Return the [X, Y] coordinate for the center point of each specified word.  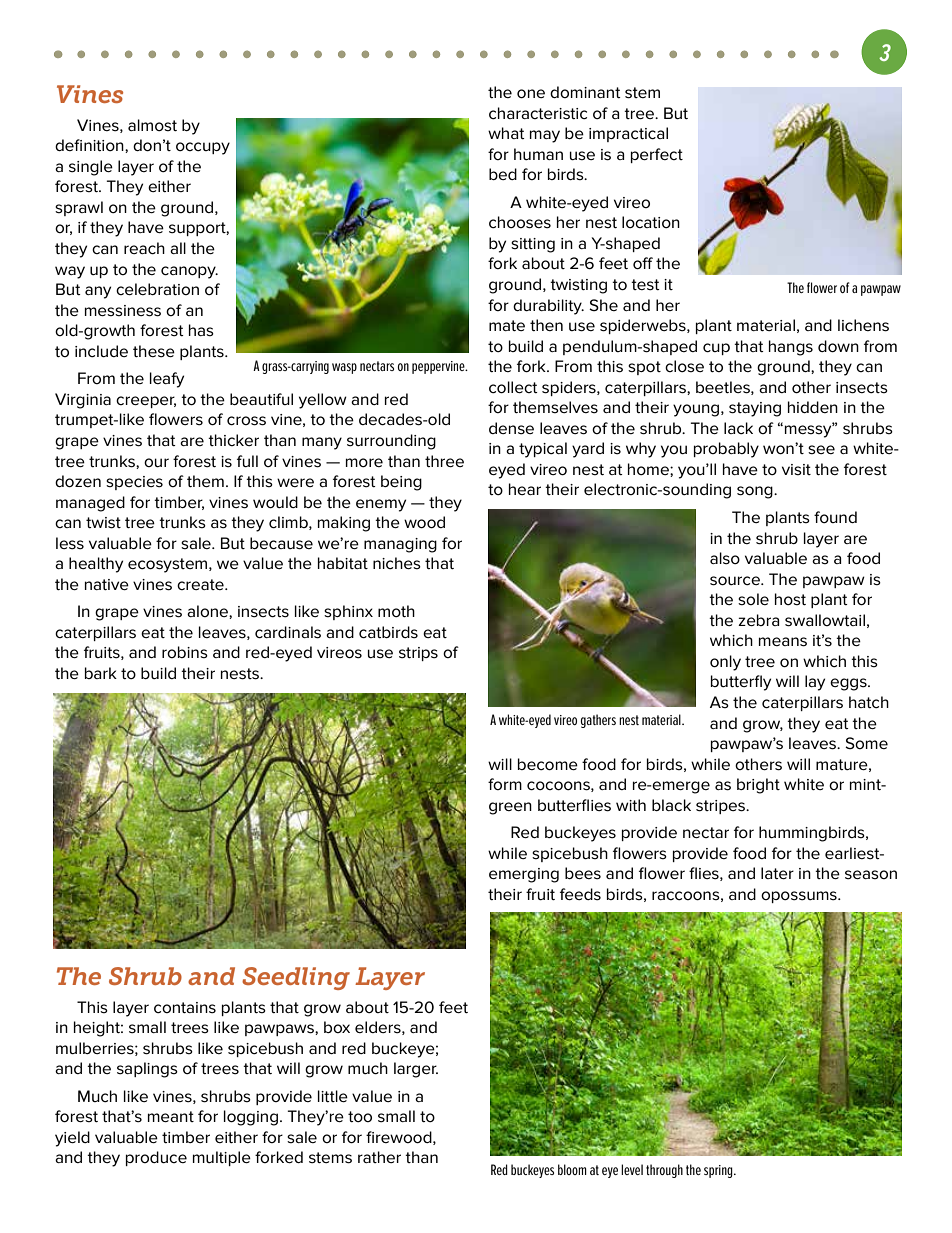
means [783, 642]
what [506, 133]
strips [418, 654]
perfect [657, 155]
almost [152, 125]
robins [185, 652]
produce [156, 1158]
